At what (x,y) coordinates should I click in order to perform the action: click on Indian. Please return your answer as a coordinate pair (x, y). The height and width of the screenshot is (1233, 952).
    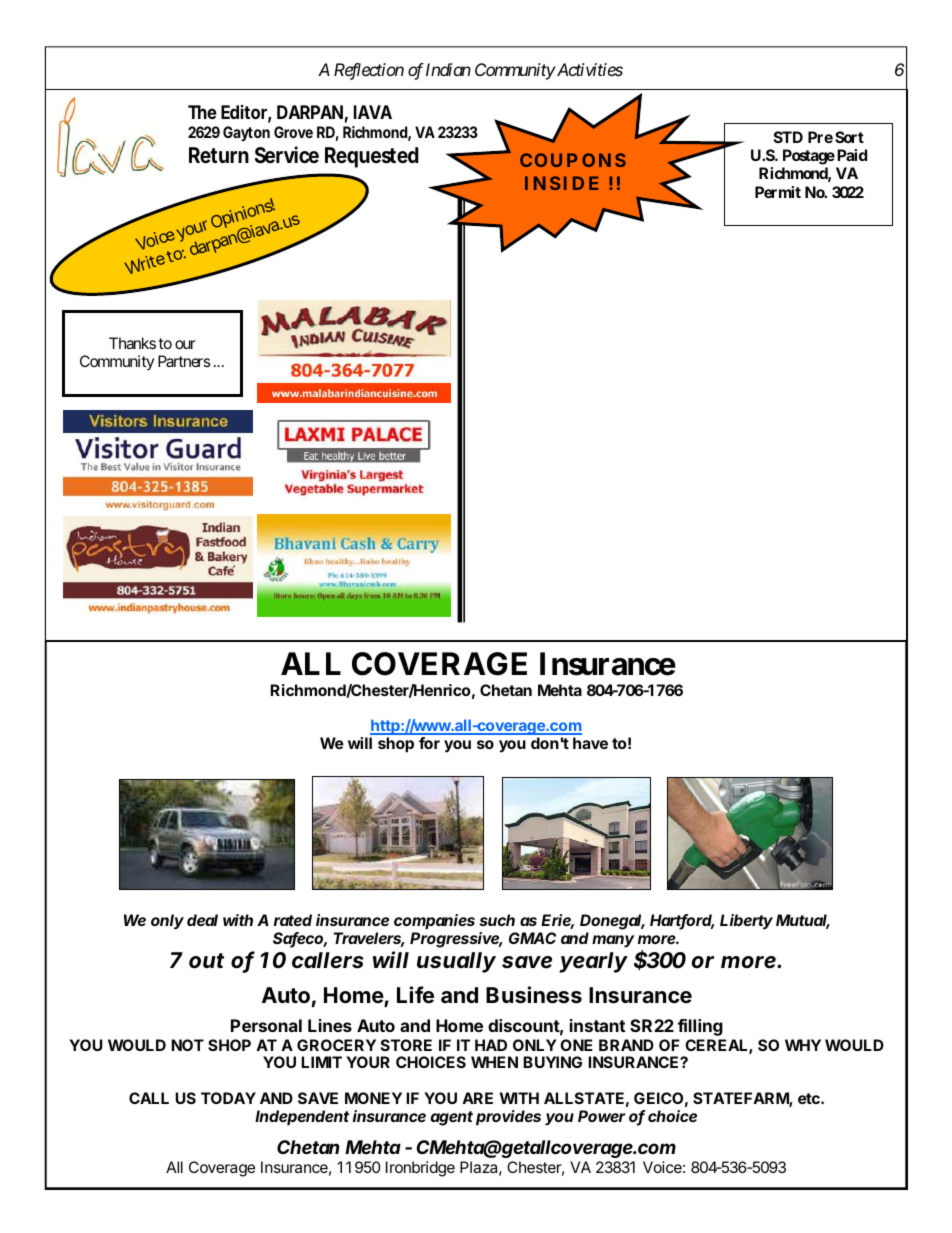
    Looking at the image, I should click on (448, 69).
